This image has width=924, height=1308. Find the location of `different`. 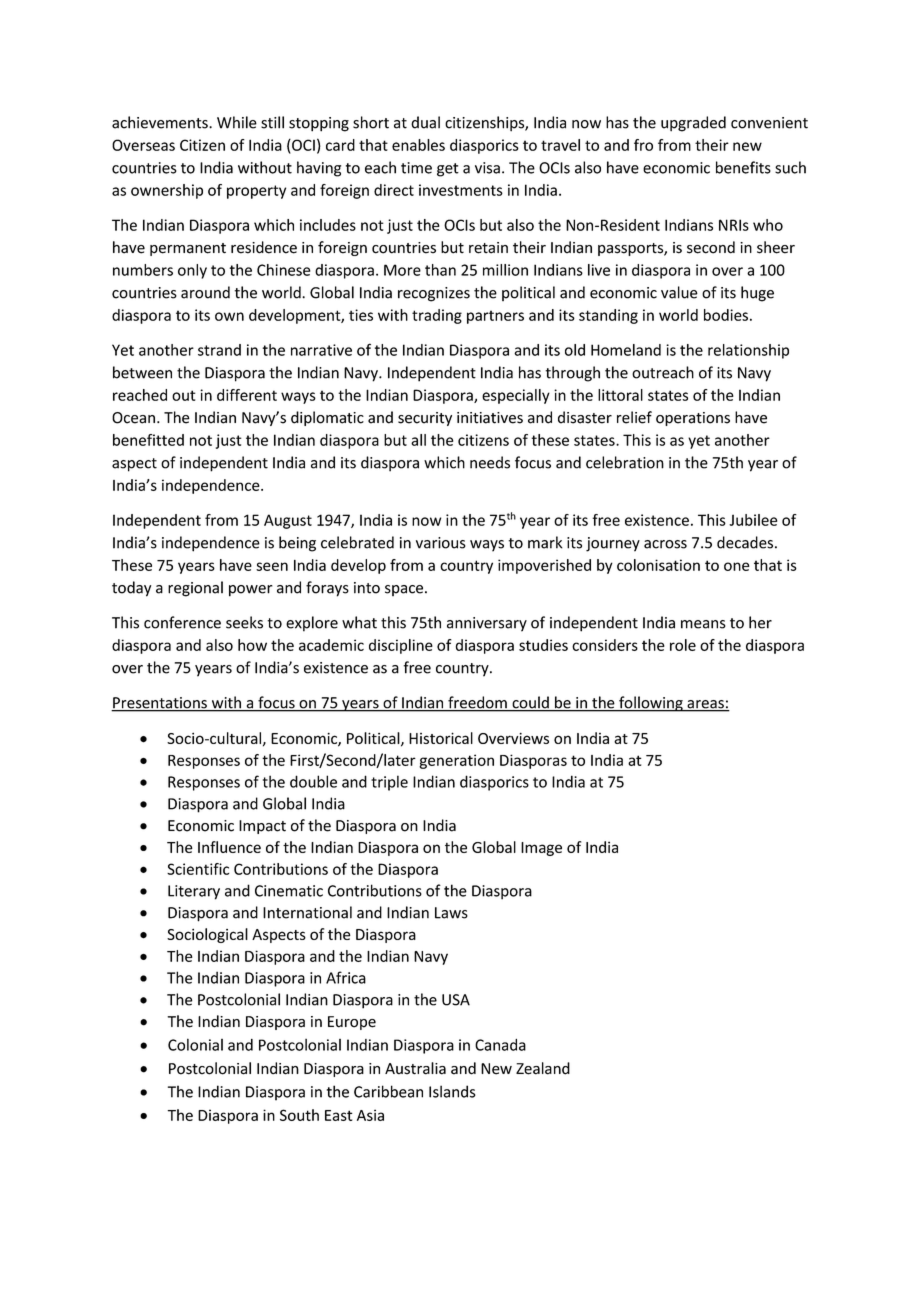

different is located at coordinates (247, 395).
